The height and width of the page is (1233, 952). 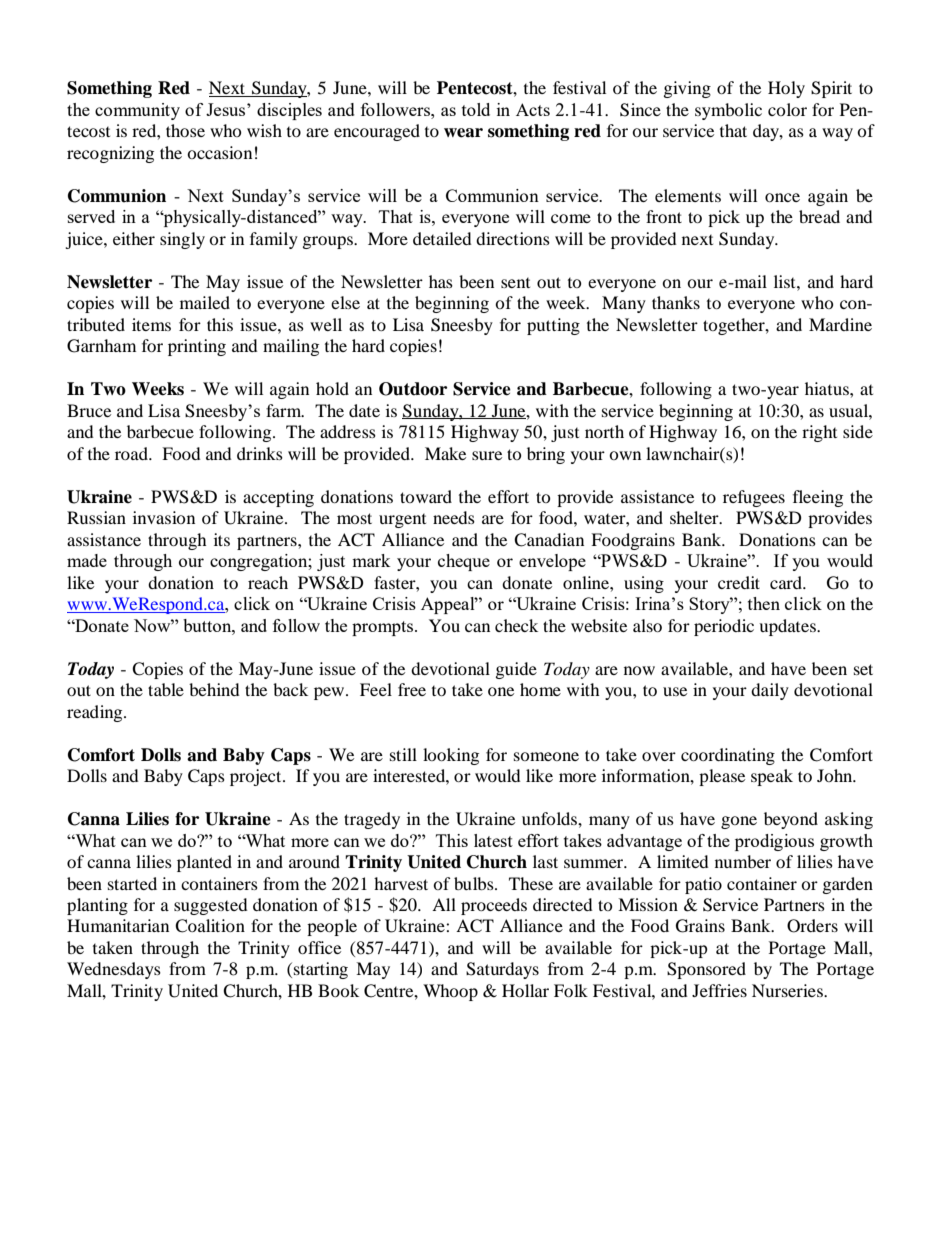 I want to click on Wednesdays, so click(x=114, y=970).
